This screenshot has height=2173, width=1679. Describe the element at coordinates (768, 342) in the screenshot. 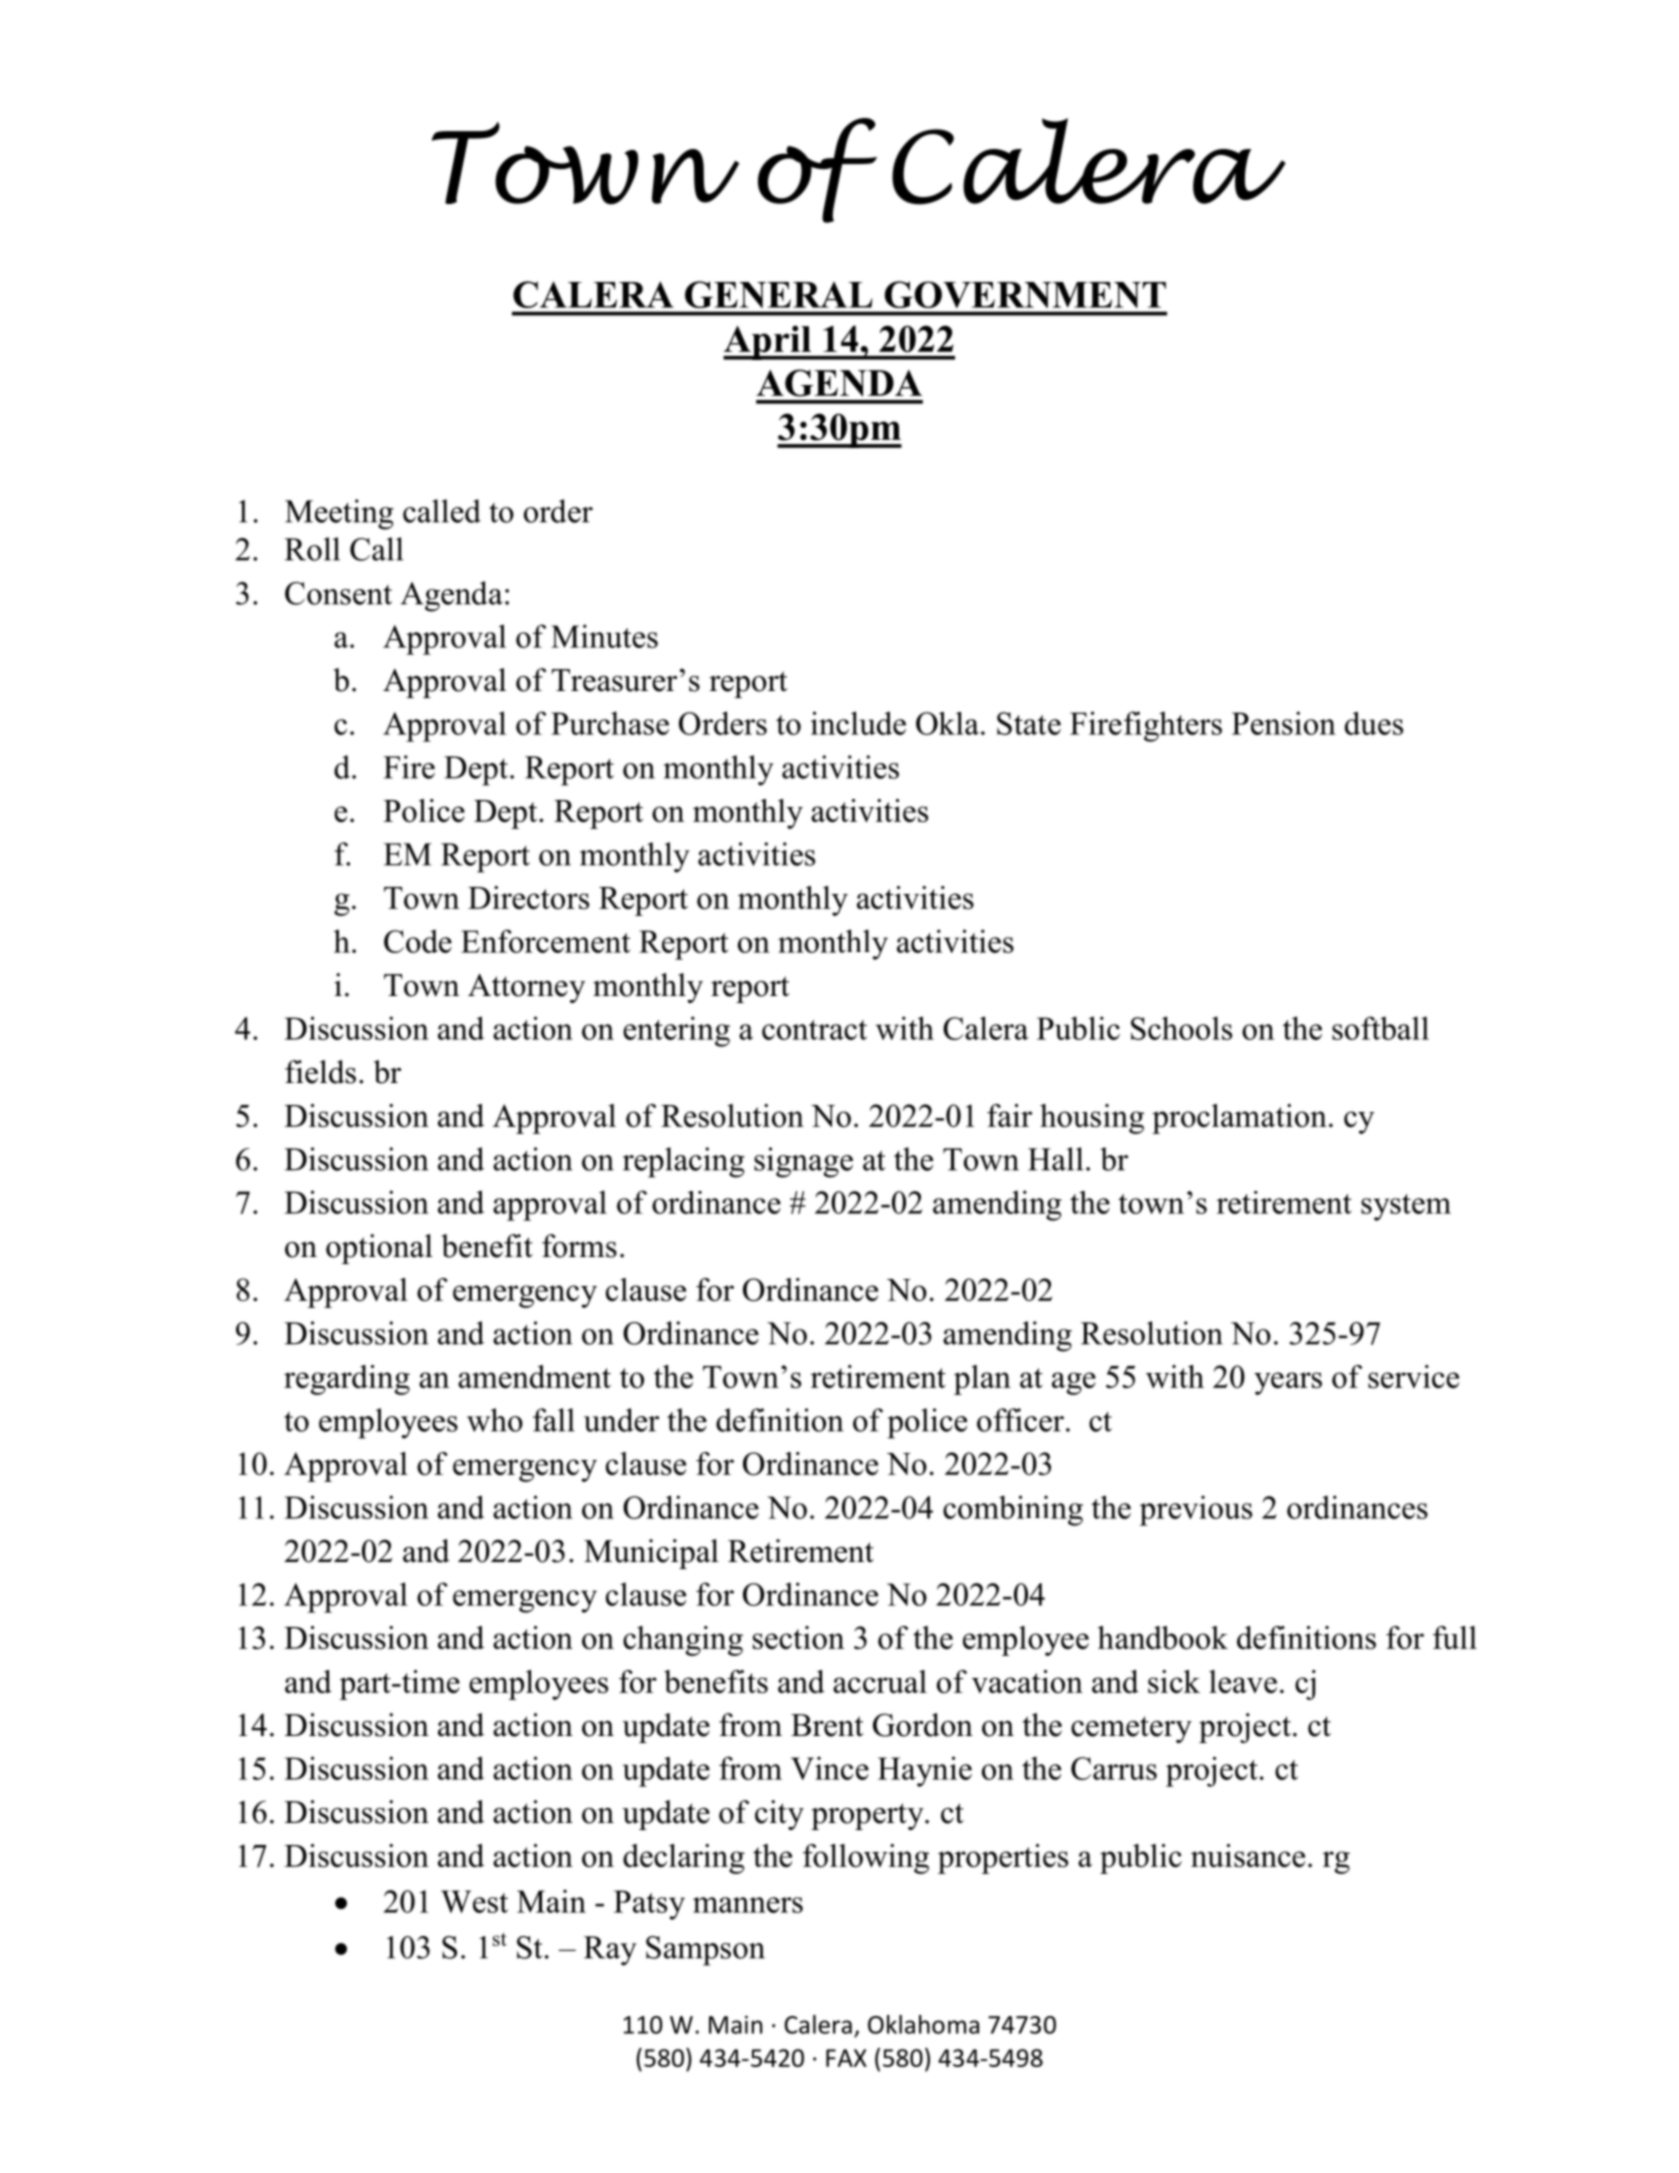

I see `April` at that location.
